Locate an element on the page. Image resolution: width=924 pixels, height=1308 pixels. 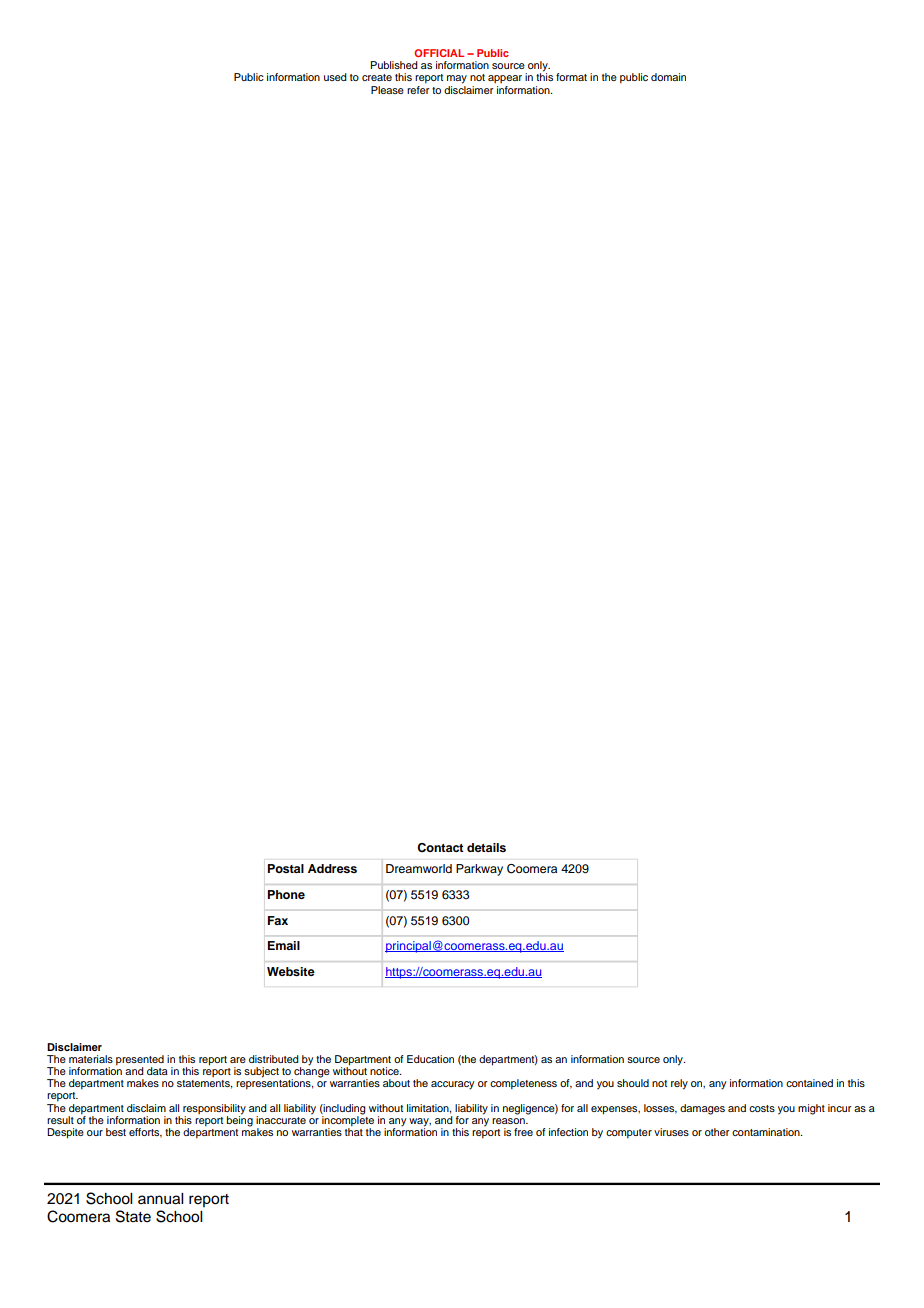
Phone is located at coordinates (286, 894).
